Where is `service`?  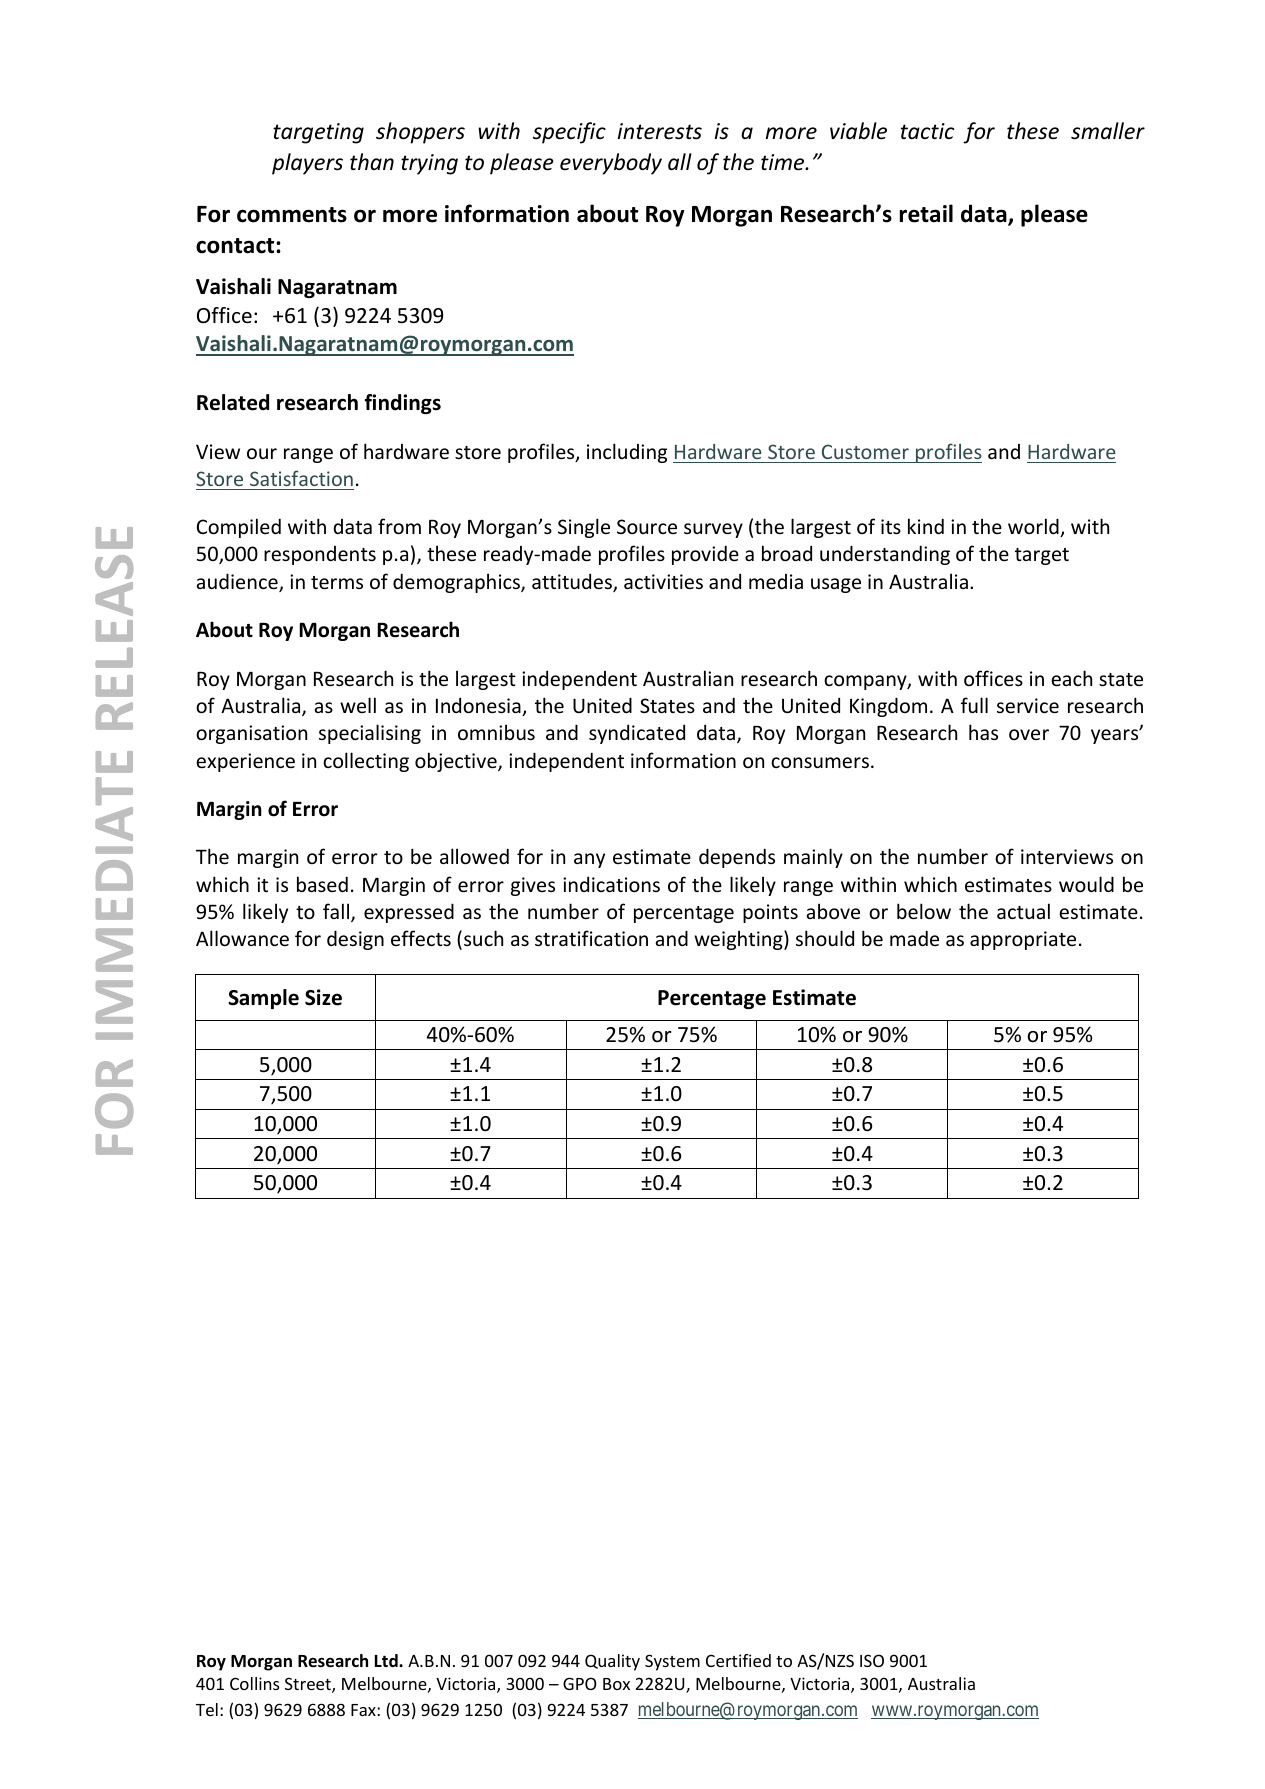
service is located at coordinates (1028, 705).
